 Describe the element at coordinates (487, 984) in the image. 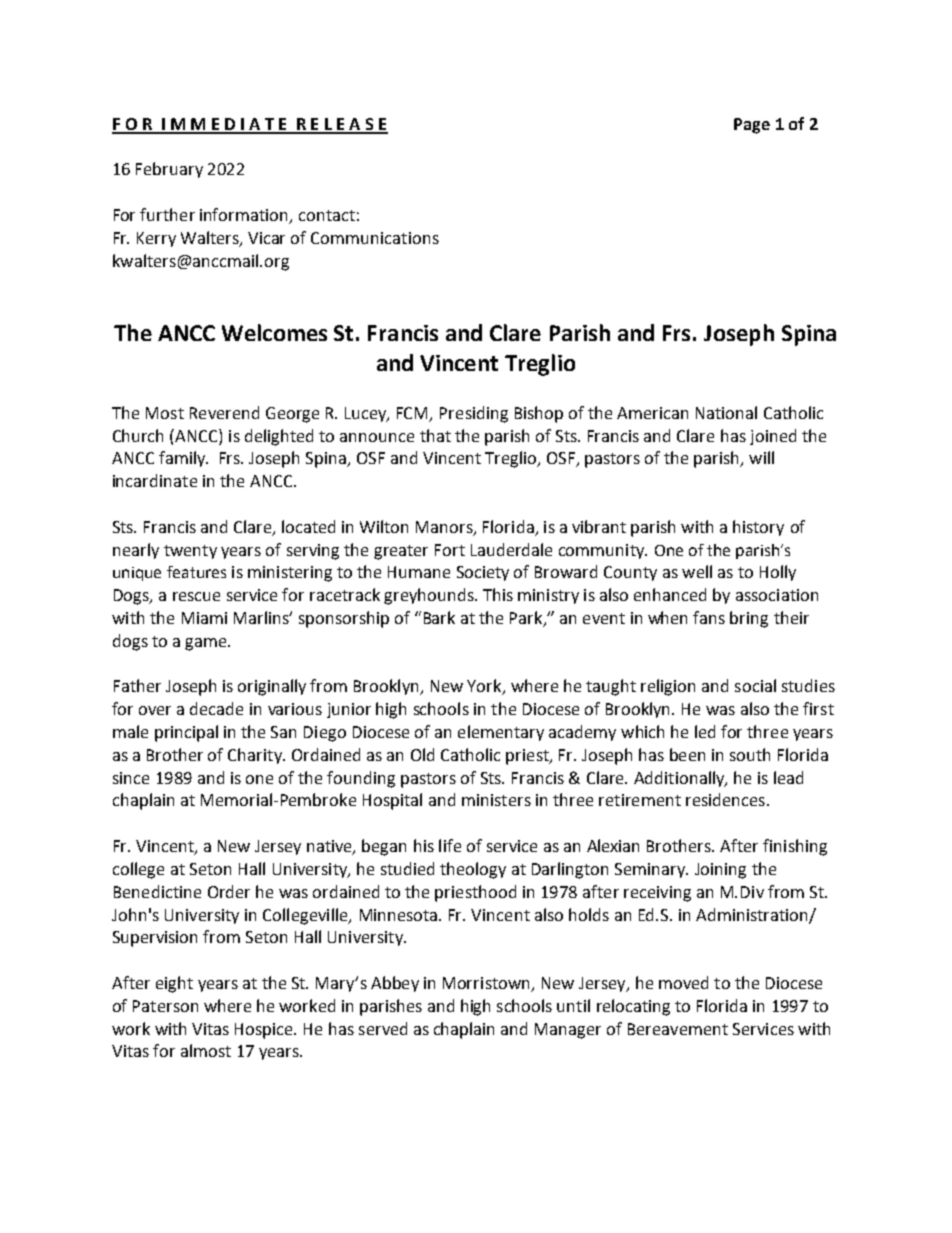

I see `Morristown` at that location.
